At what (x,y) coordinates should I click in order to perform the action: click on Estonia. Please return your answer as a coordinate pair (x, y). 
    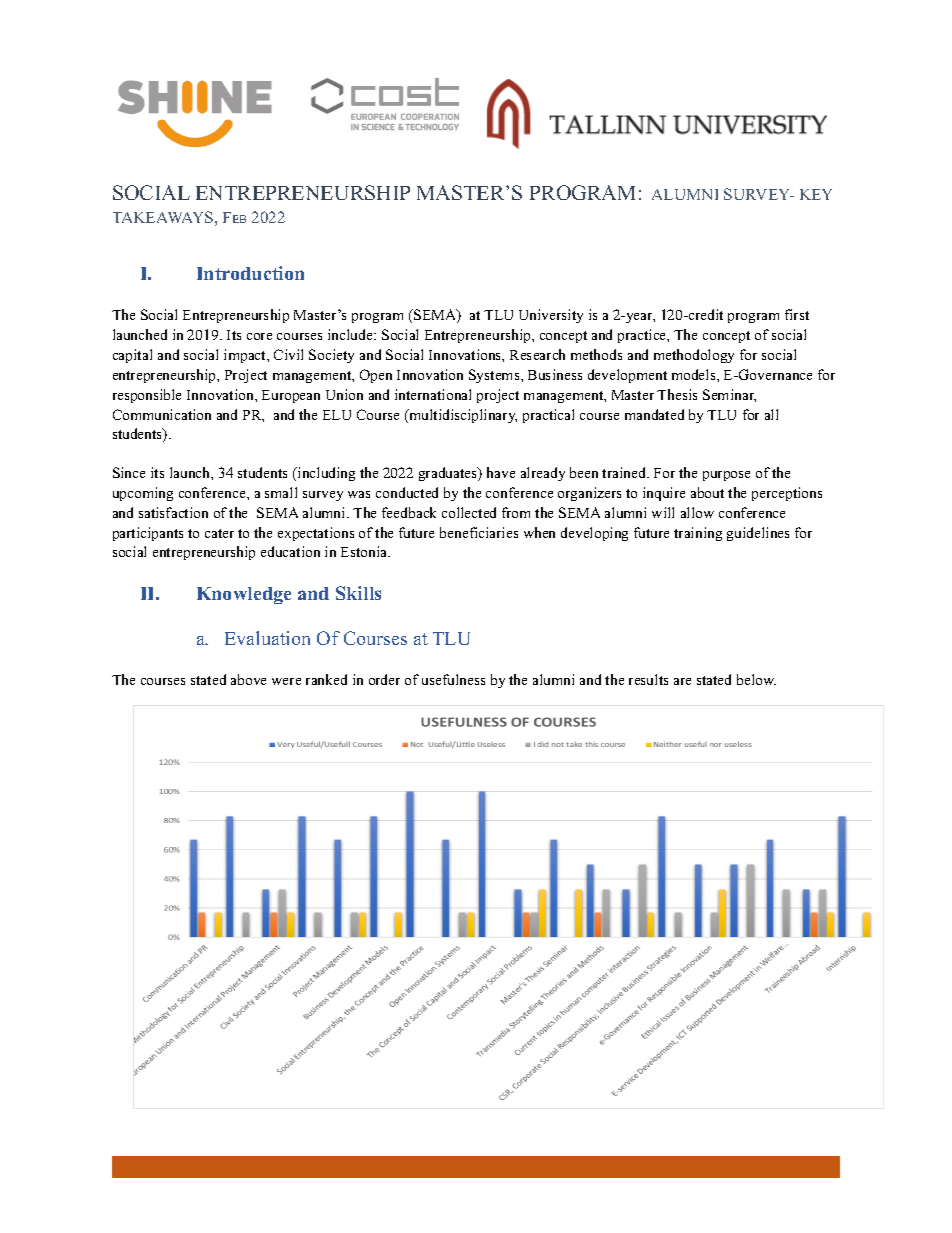
    Looking at the image, I should click on (365, 551).
